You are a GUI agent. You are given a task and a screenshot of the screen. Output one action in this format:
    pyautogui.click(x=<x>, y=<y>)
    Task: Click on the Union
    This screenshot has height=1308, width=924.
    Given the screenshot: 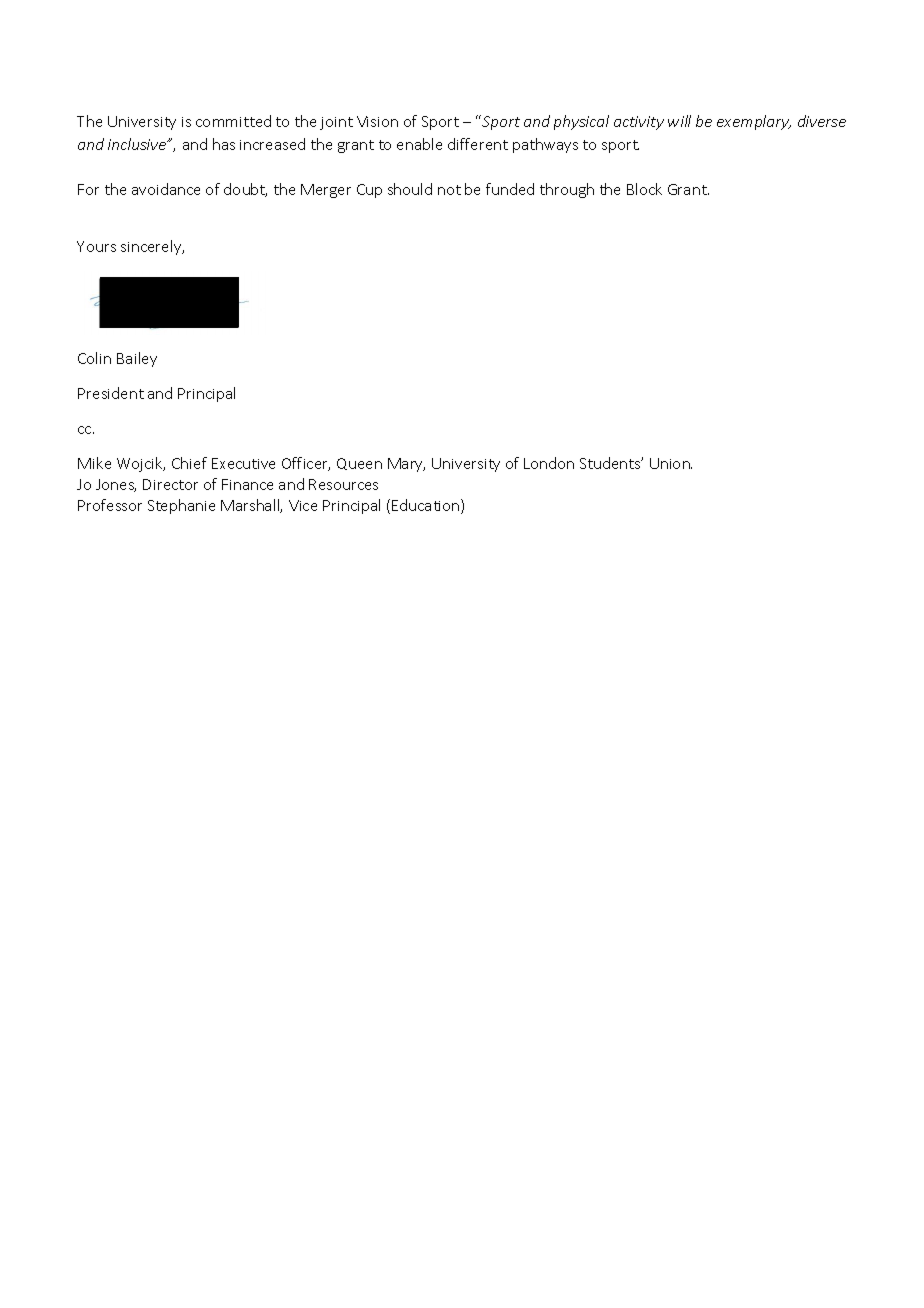 What is the action you would take?
    pyautogui.click(x=671, y=463)
